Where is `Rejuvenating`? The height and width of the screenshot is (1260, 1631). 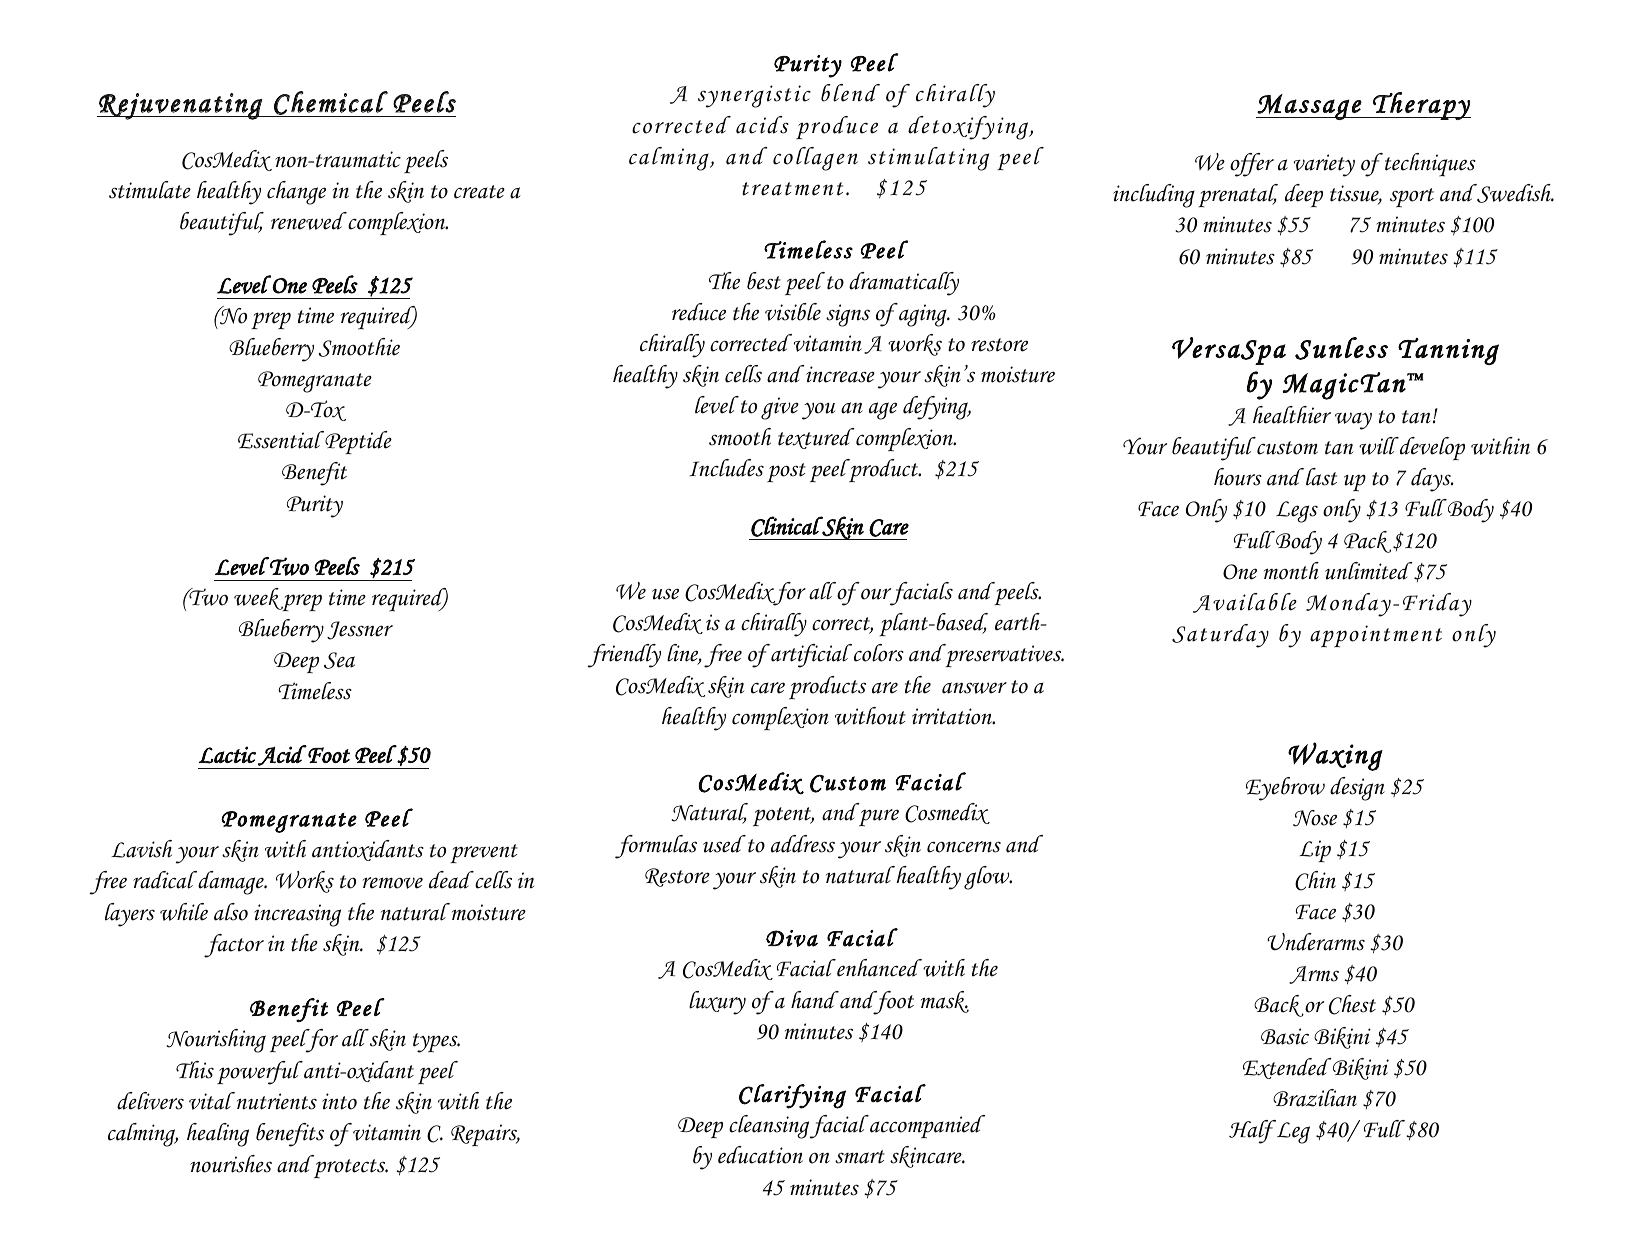
Rejuvenating is located at coordinates (180, 106).
